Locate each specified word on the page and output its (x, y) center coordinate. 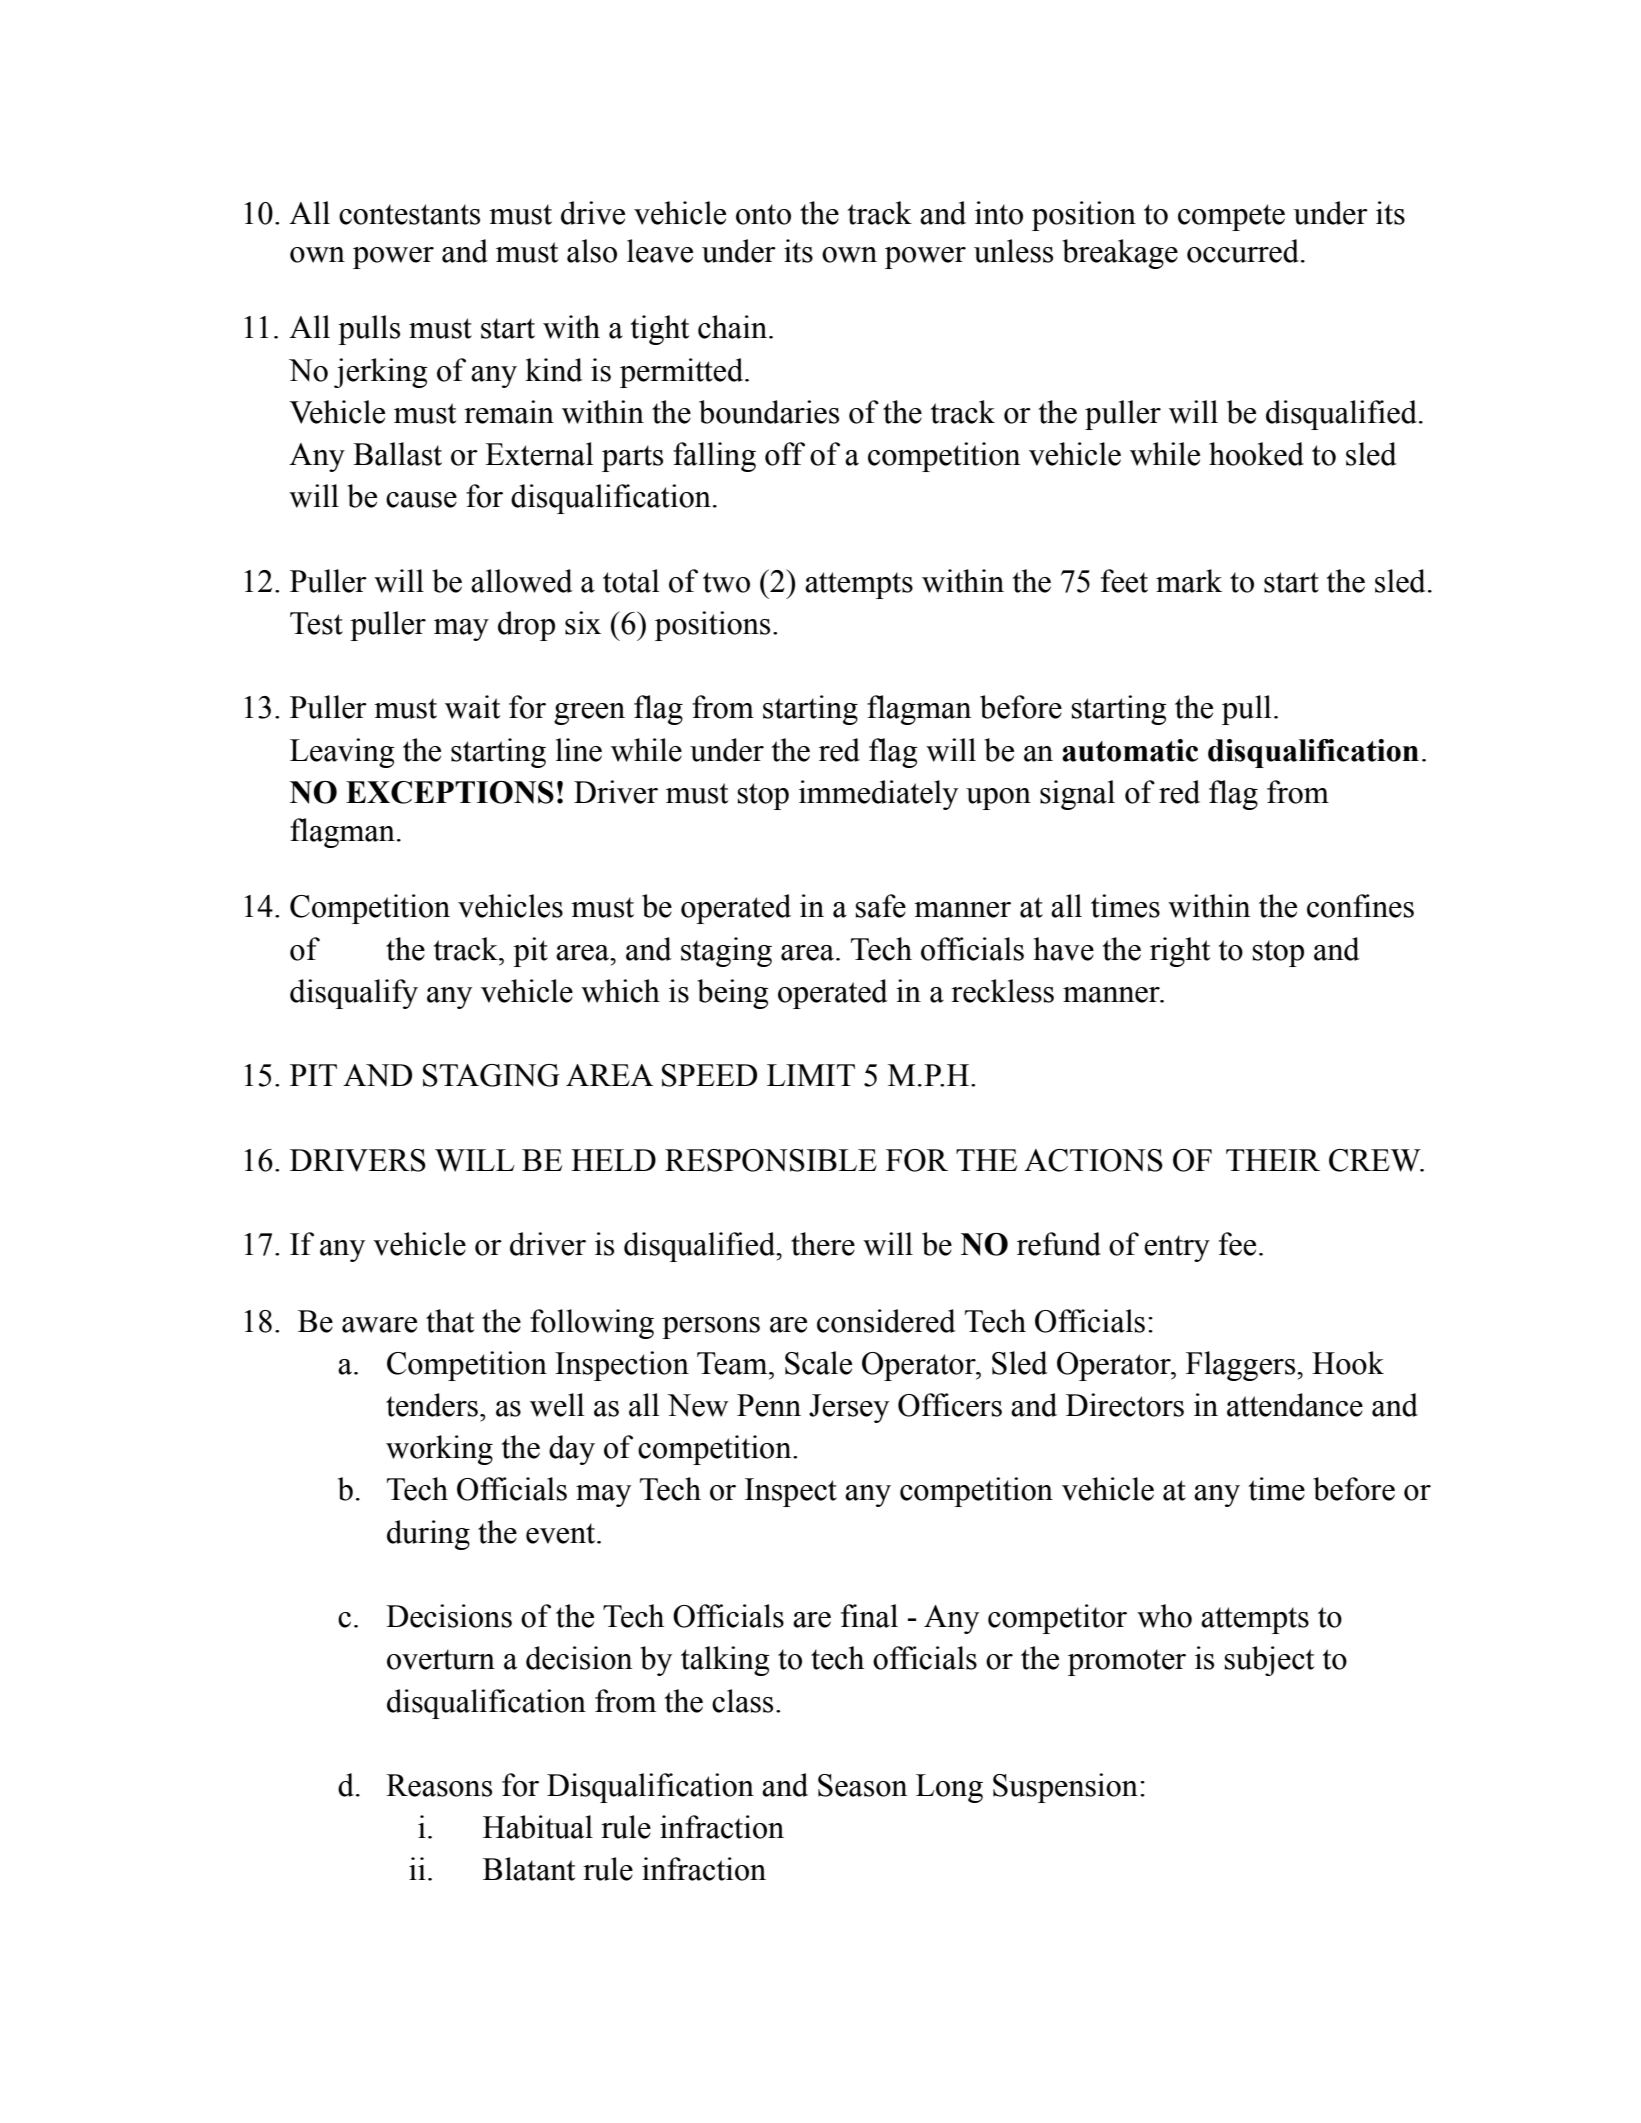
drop (526, 626)
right (1180, 952)
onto (763, 214)
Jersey (849, 1408)
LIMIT (811, 1075)
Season (862, 1785)
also (592, 251)
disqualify (354, 994)
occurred (1244, 251)
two (726, 582)
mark (1189, 581)
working (439, 1450)
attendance (1295, 1405)
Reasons (439, 1785)
